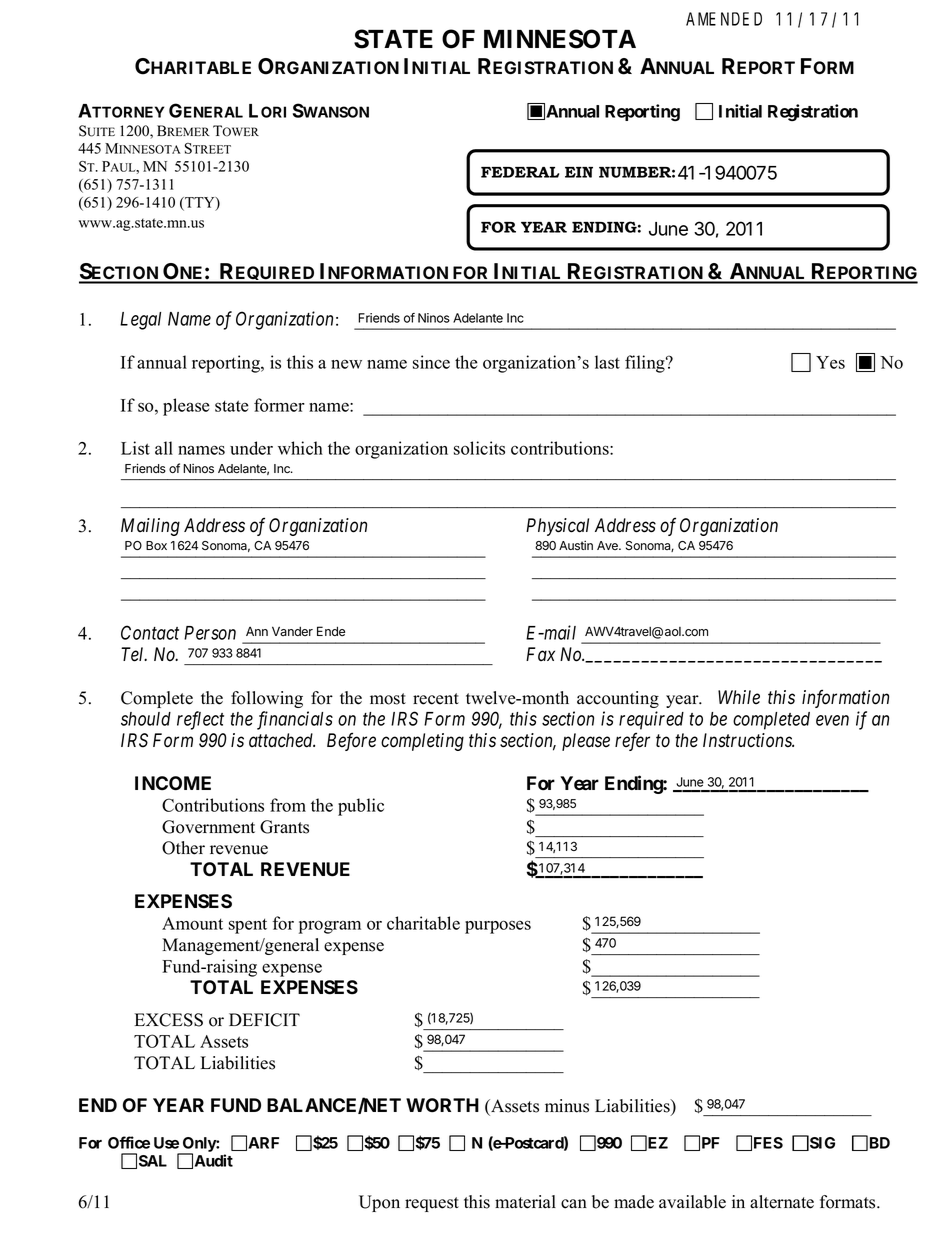 Image resolution: width=952 pixels, height=1233 pixels. Describe the element at coordinates (520, 172) in the page. I see `FEDERAL` at that location.
